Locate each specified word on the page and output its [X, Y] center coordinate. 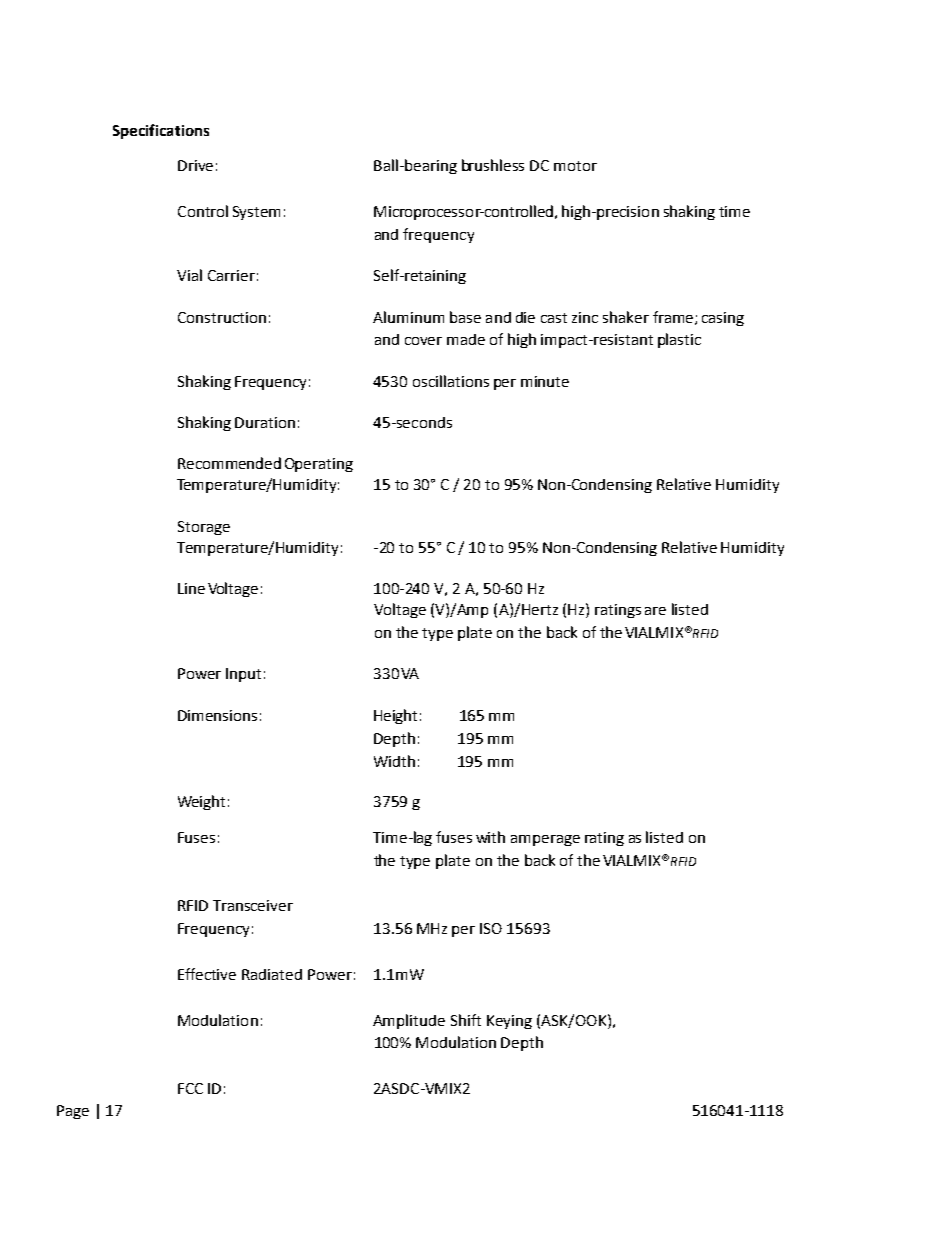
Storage [204, 528]
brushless [493, 165]
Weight [201, 802]
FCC [190, 1088]
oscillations [451, 381]
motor [575, 166]
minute [545, 381]
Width [394, 761]
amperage [545, 840]
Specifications [161, 131]
